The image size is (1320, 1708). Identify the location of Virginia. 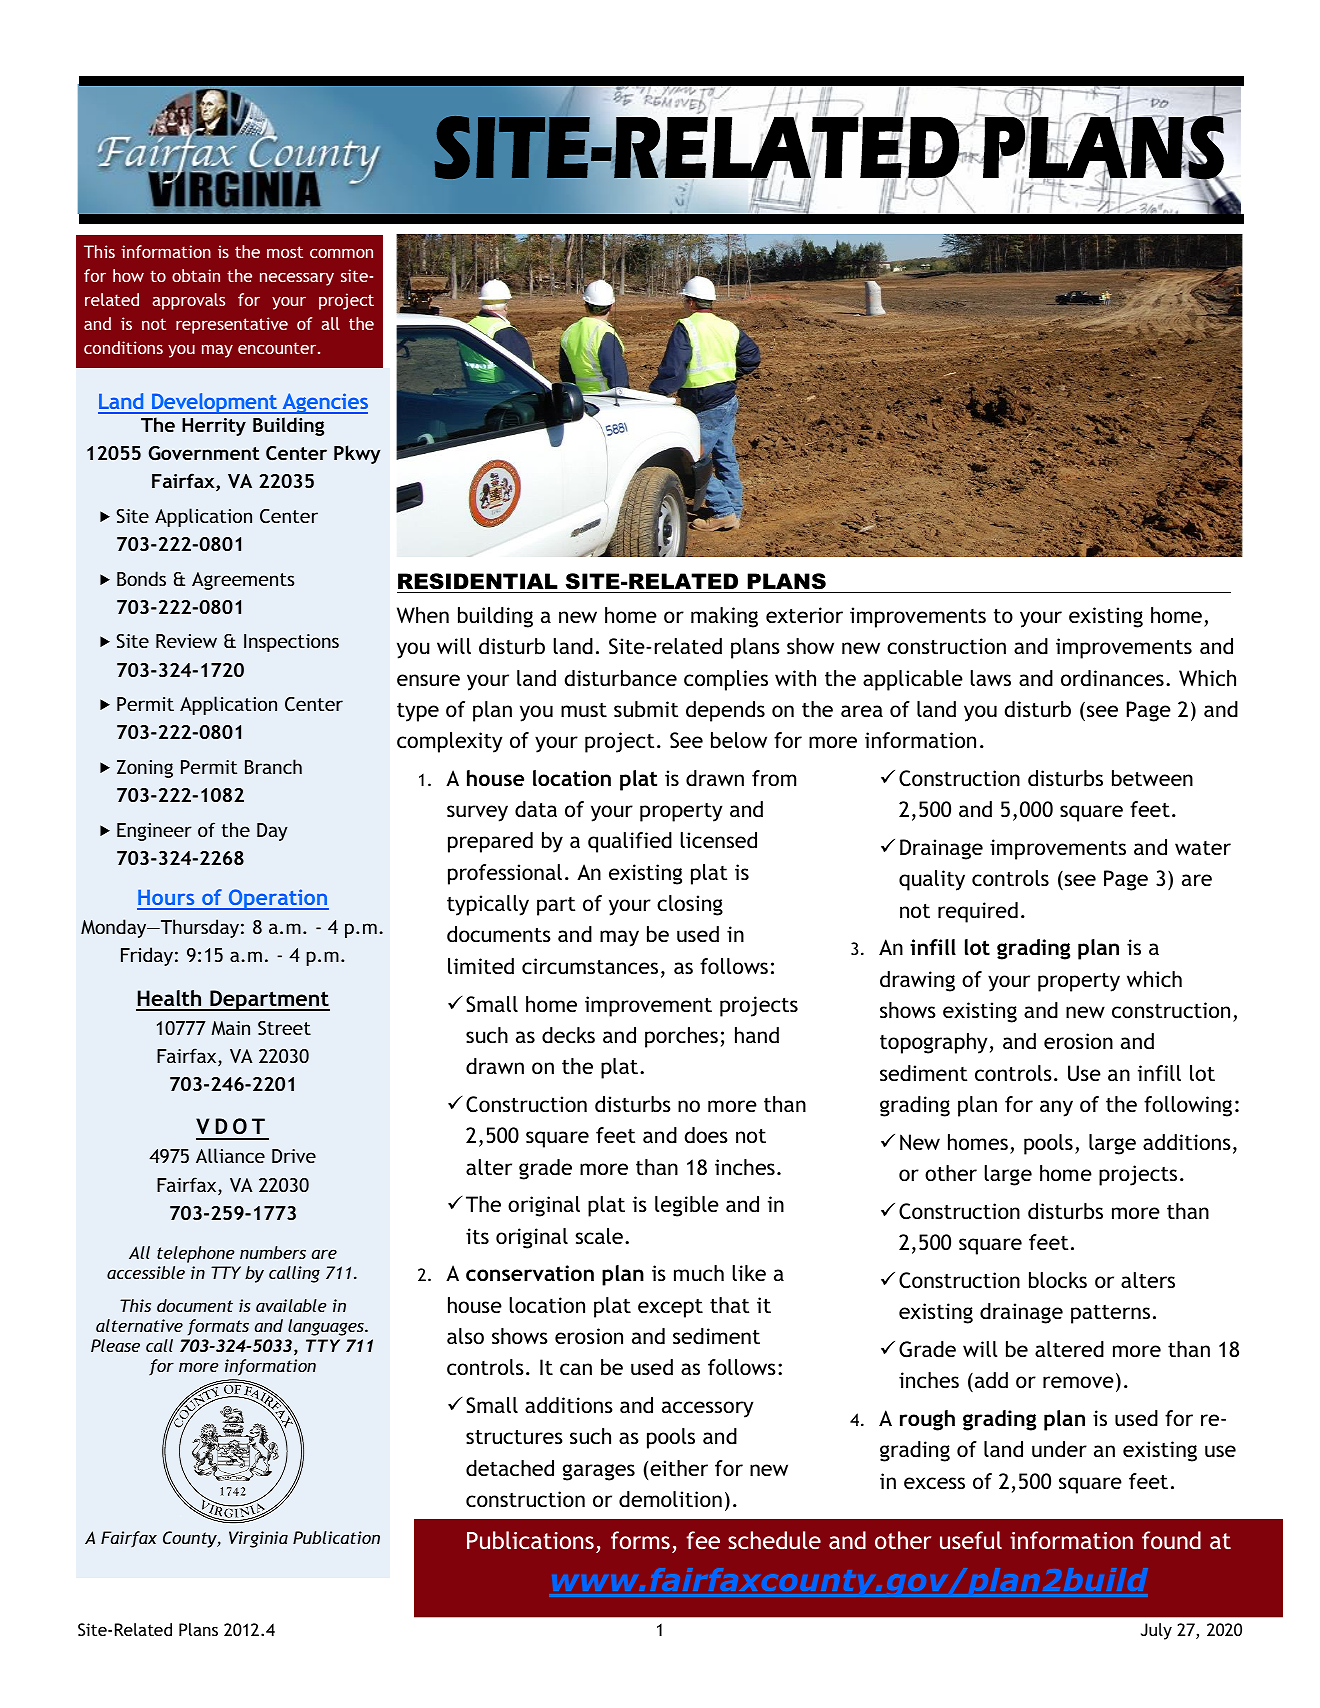
(258, 1539).
